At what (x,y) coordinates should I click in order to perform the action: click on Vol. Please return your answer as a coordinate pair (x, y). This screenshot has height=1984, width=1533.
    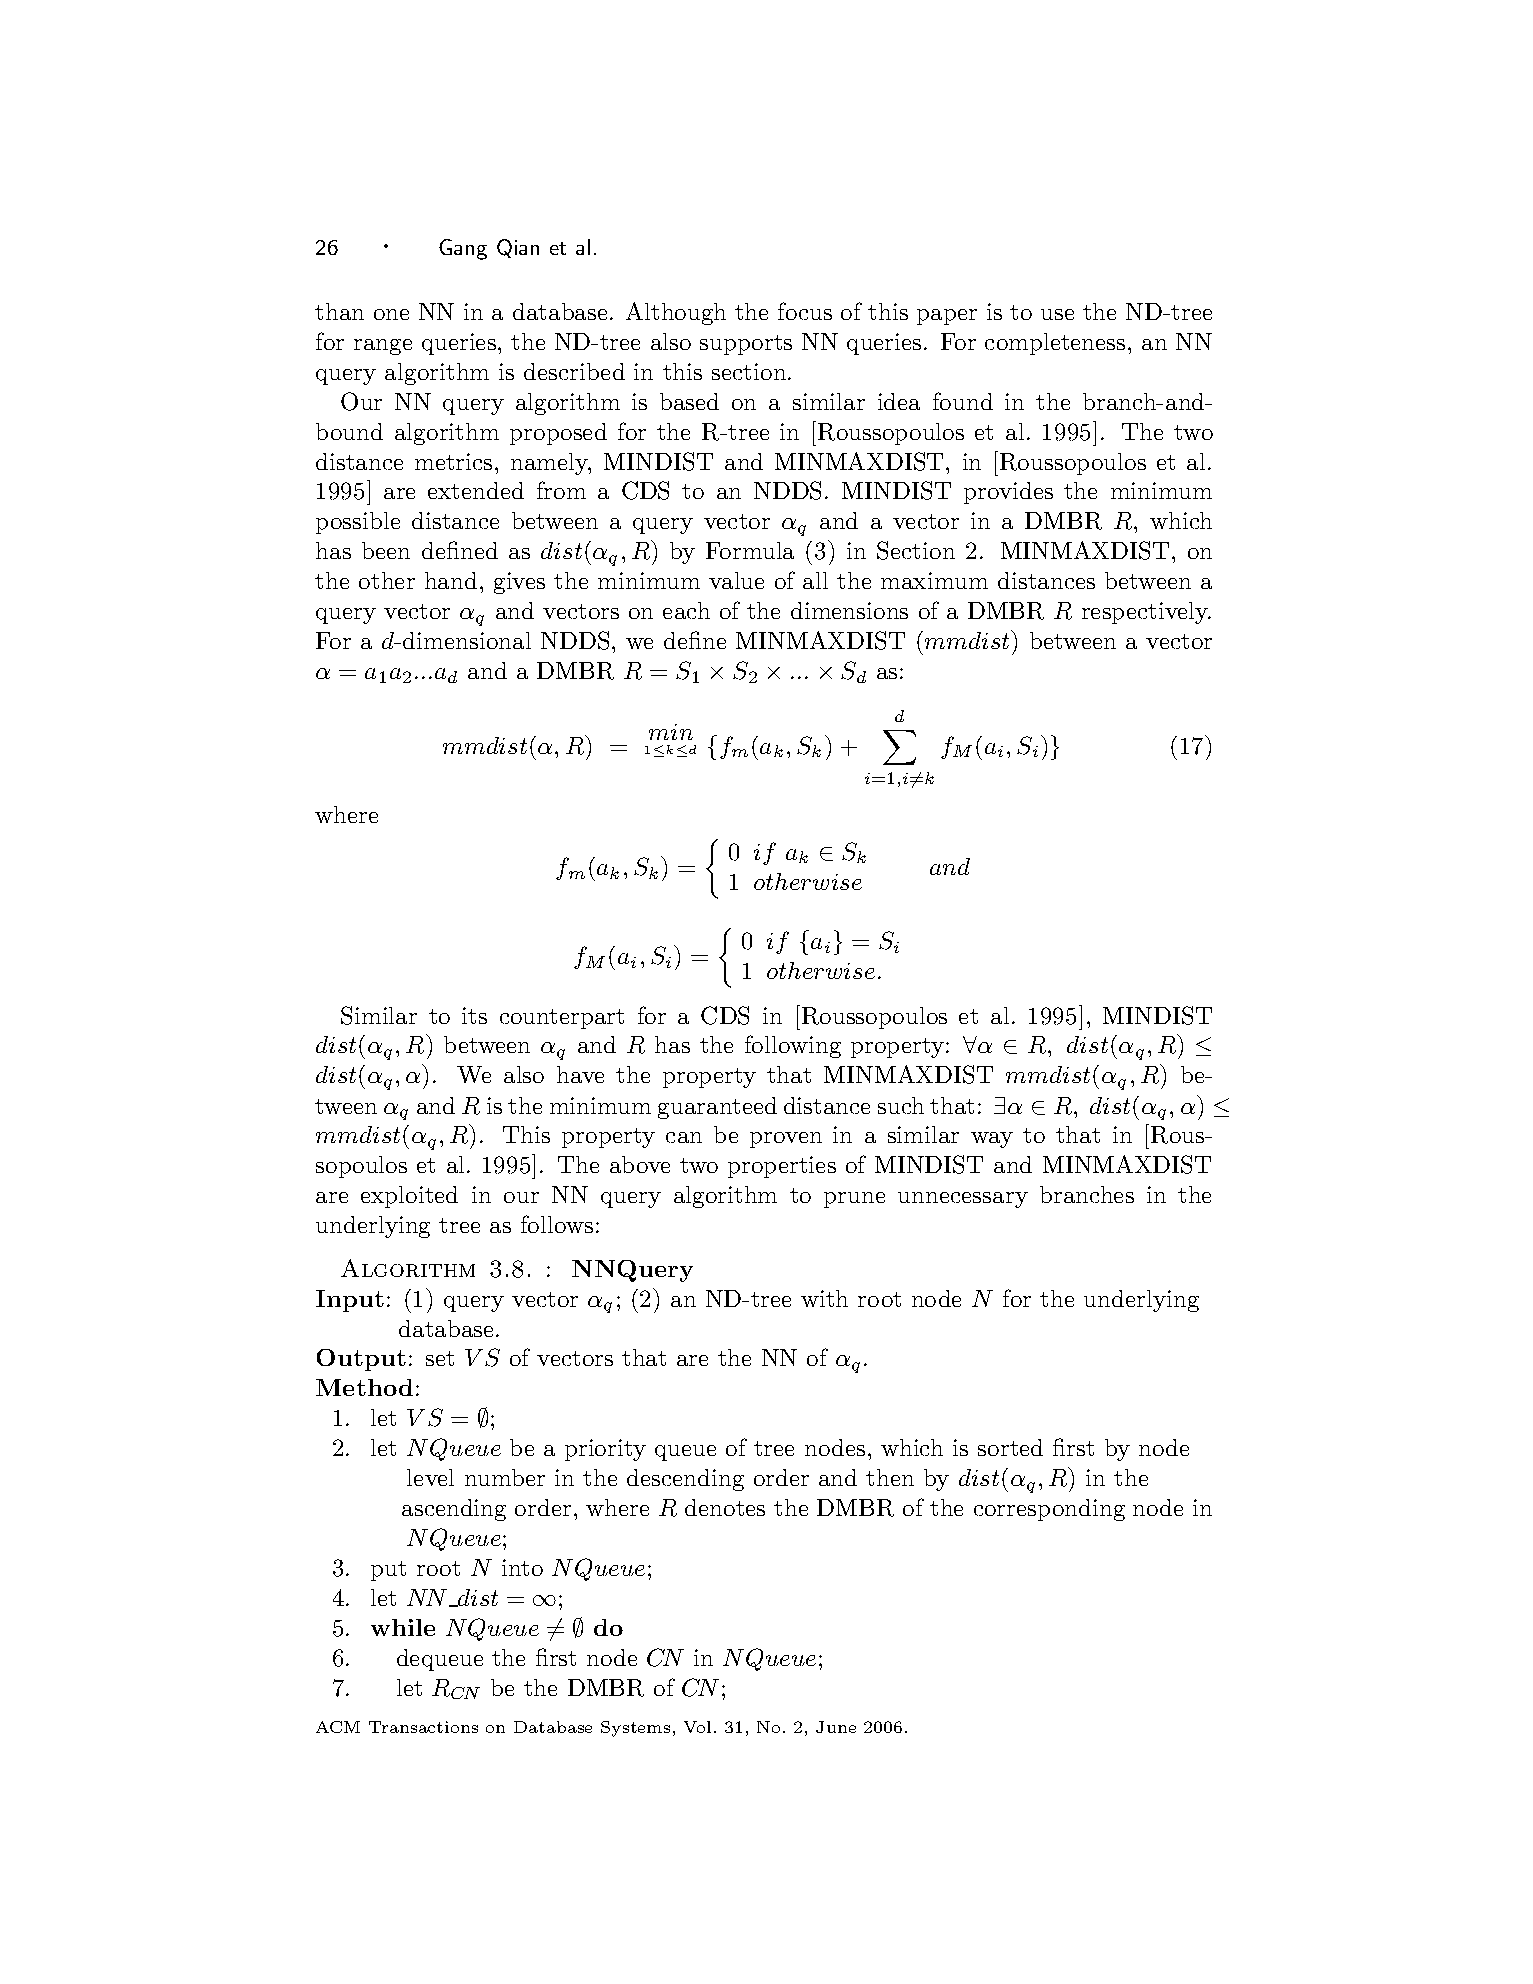
    Looking at the image, I should click on (697, 1727).
